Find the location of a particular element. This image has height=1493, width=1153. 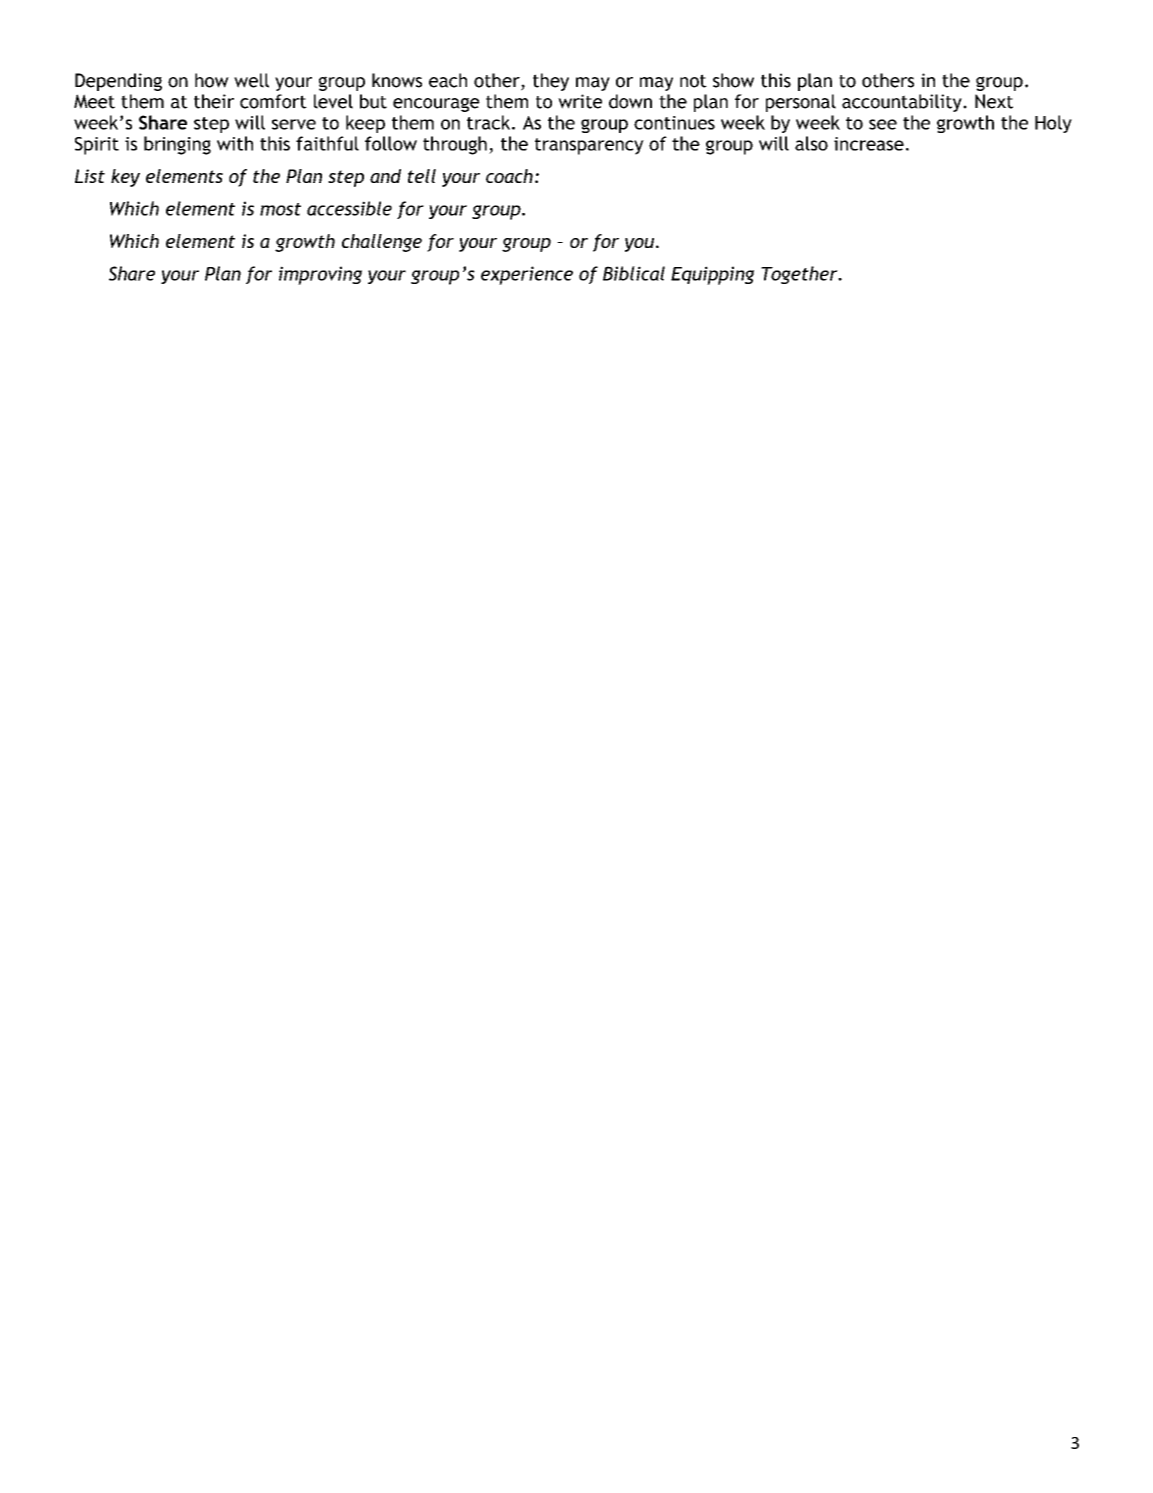

improving is located at coordinates (320, 275).
